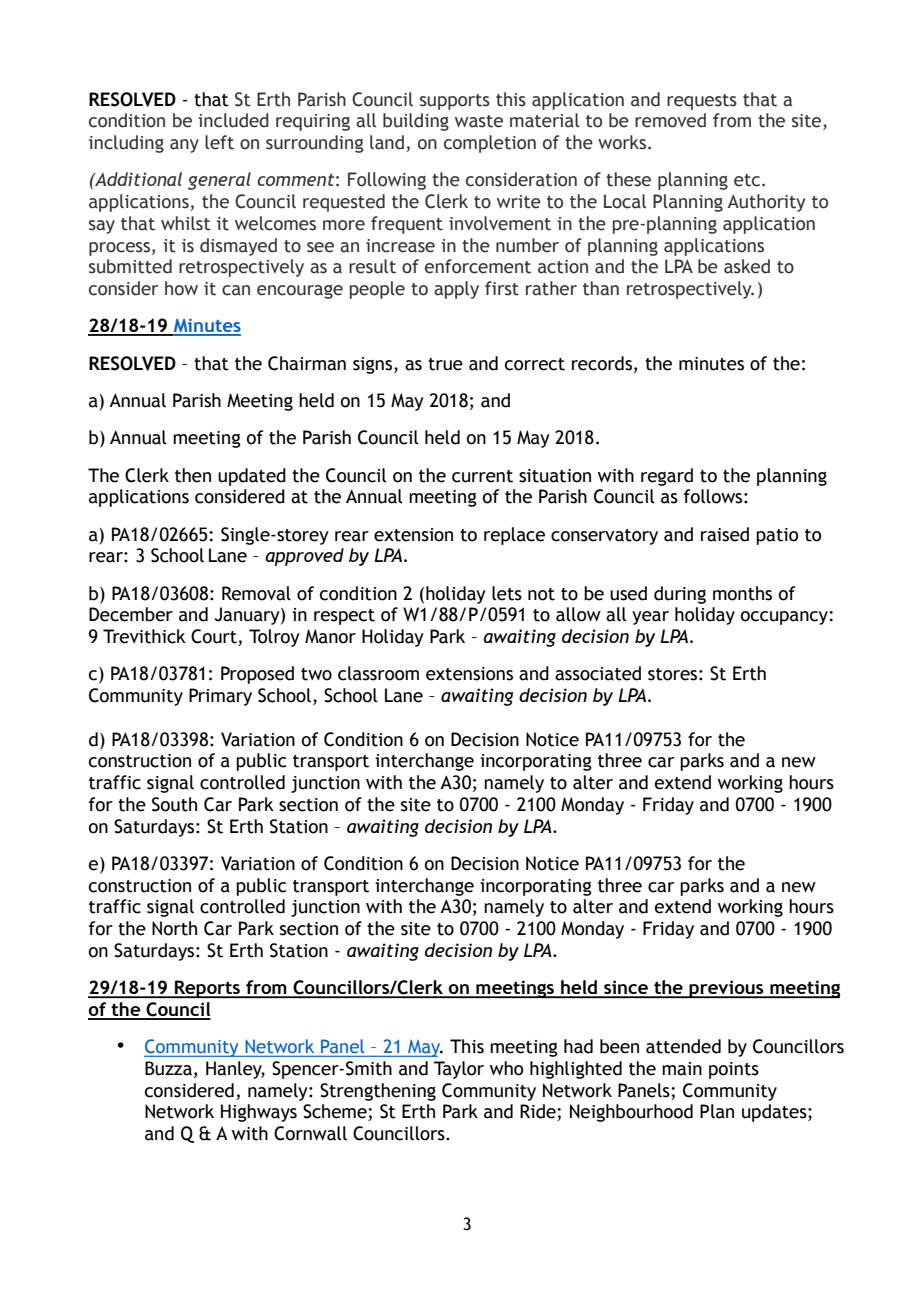 The width and height of the document is (924, 1308). Describe the element at coordinates (680, 595) in the document. I see `during` at that location.
